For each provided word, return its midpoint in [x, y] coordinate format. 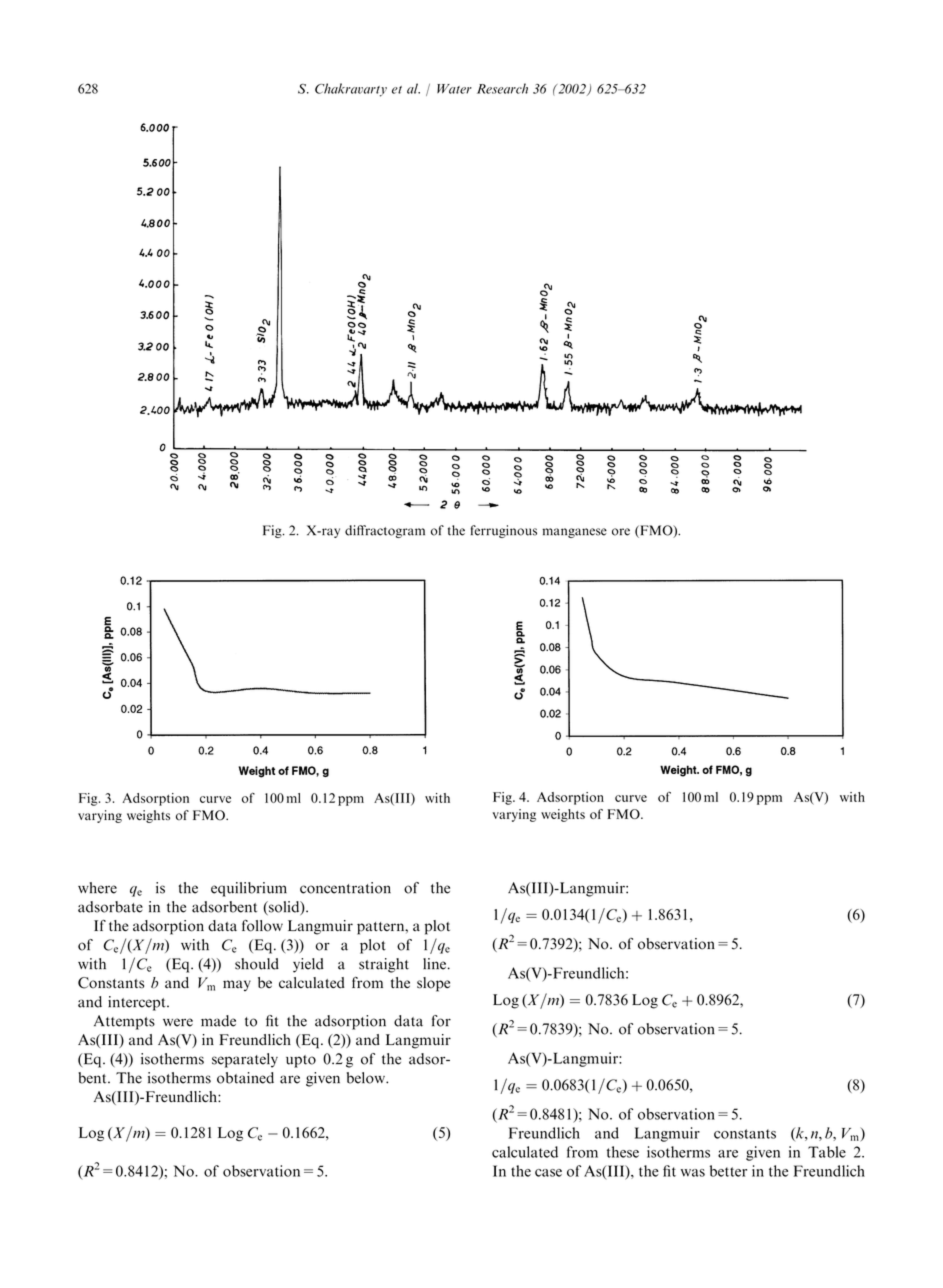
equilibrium [249, 889]
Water [454, 89]
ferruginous [504, 531]
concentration [345, 888]
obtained [245, 1078]
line [434, 964]
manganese [574, 533]
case [548, 1173]
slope [433, 984]
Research [502, 88]
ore [621, 532]
